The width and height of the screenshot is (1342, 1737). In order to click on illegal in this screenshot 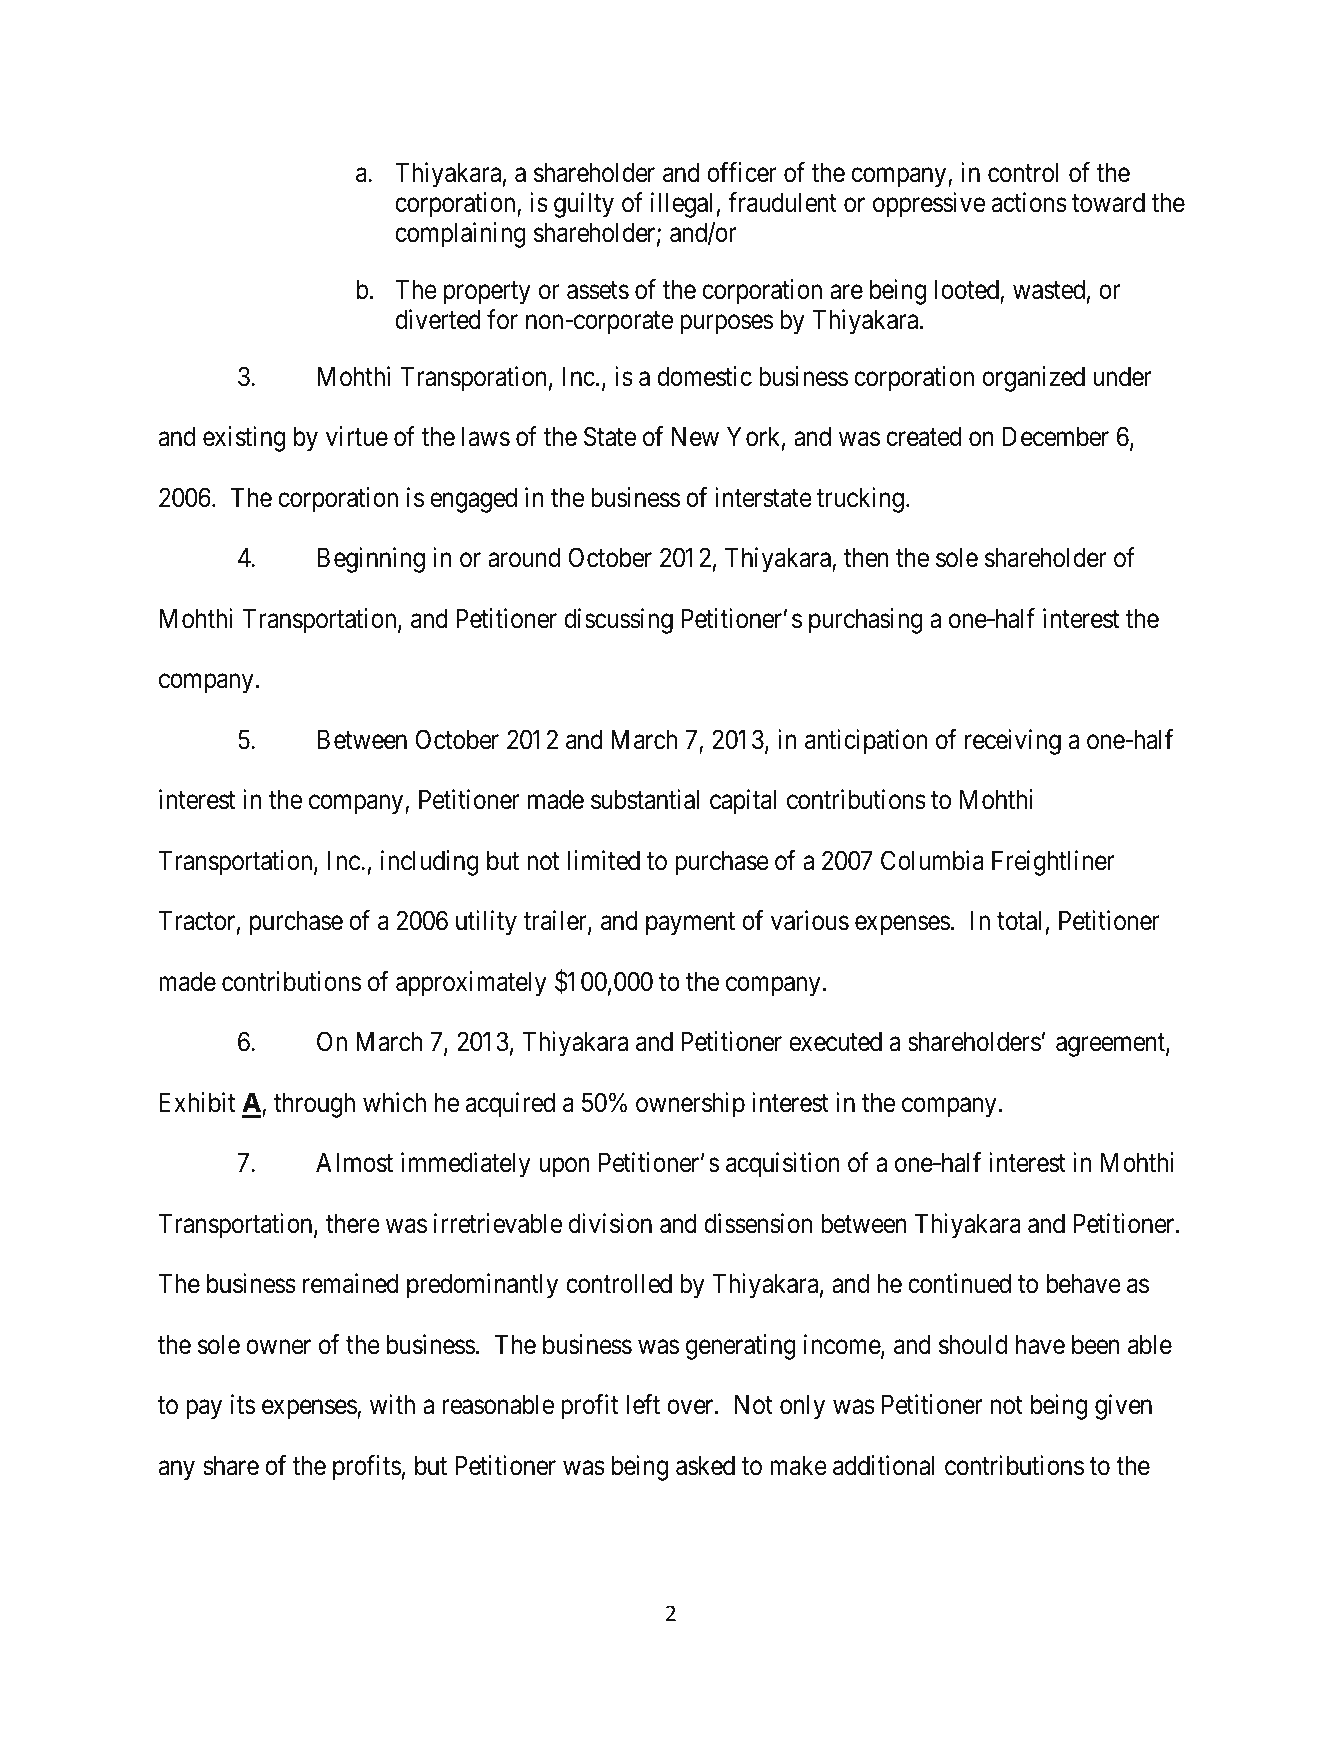, I will do `click(681, 205)`.
